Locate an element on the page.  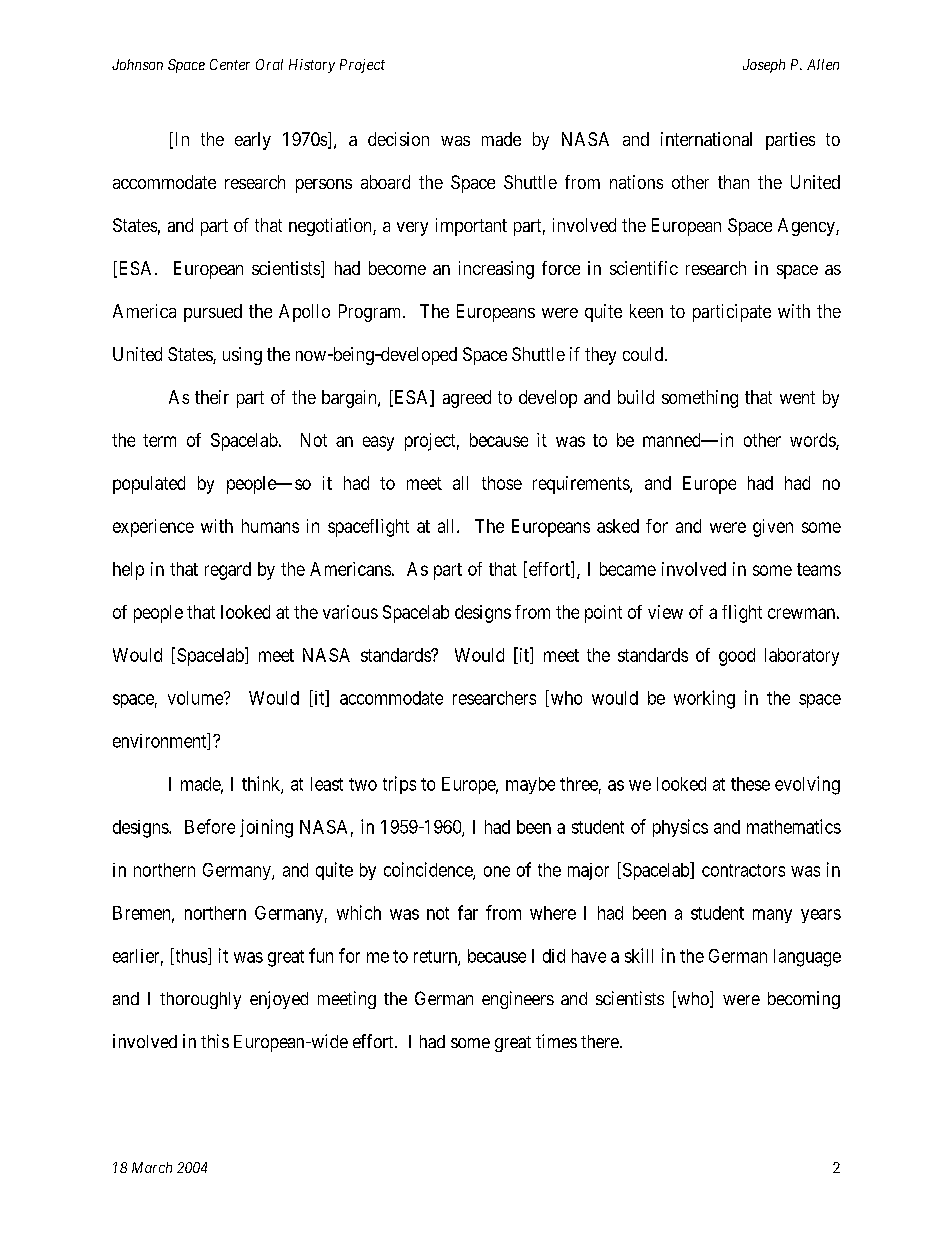
March is located at coordinates (152, 1167).
